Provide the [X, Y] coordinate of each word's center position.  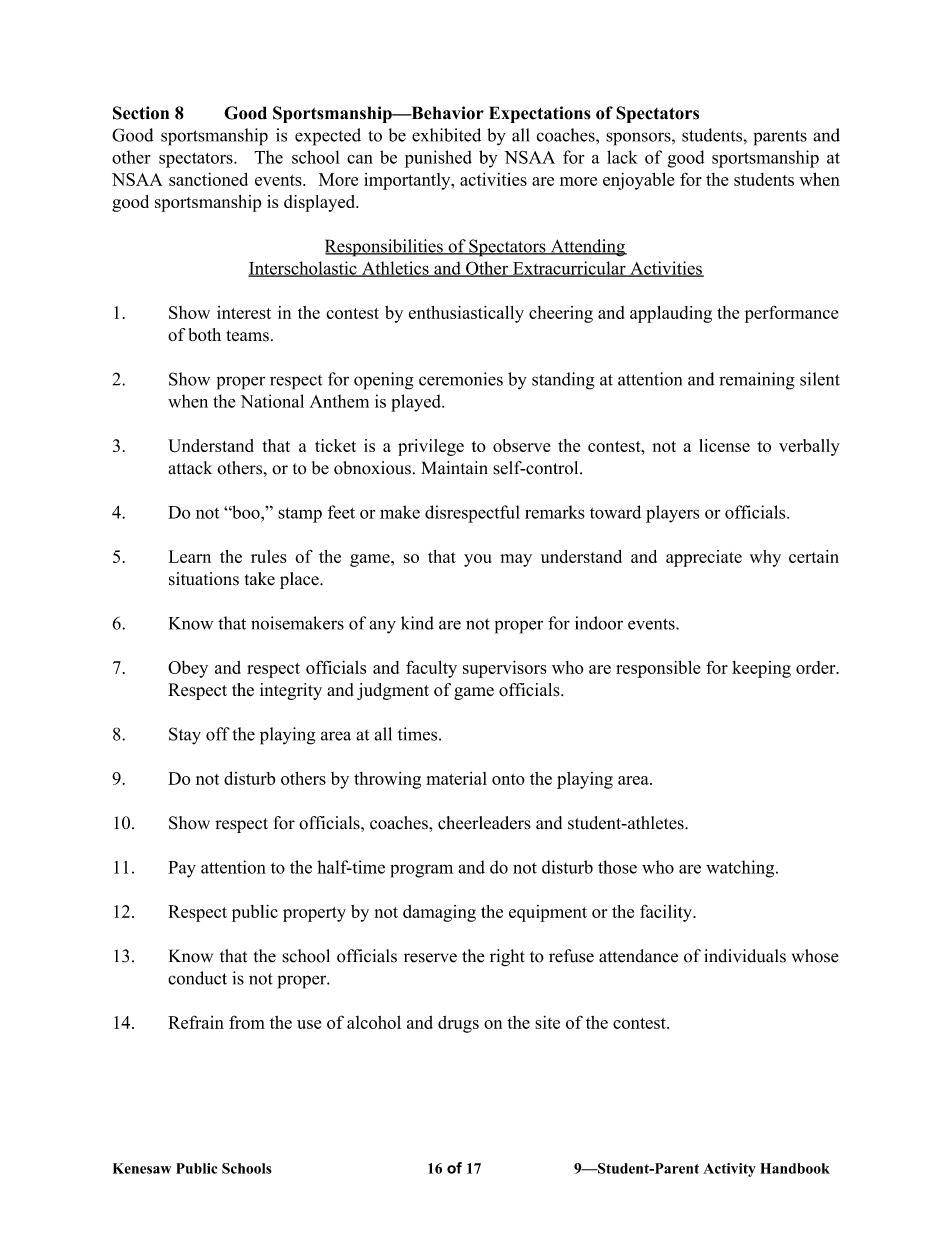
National [272, 401]
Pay [182, 869]
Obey [188, 669]
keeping [761, 669]
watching [741, 869]
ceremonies [461, 379]
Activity [729, 1170]
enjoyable [639, 181]
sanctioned [208, 179]
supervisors [505, 669]
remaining [757, 381]
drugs [458, 1024]
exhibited [446, 135]
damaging [439, 913]
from [247, 1022]
